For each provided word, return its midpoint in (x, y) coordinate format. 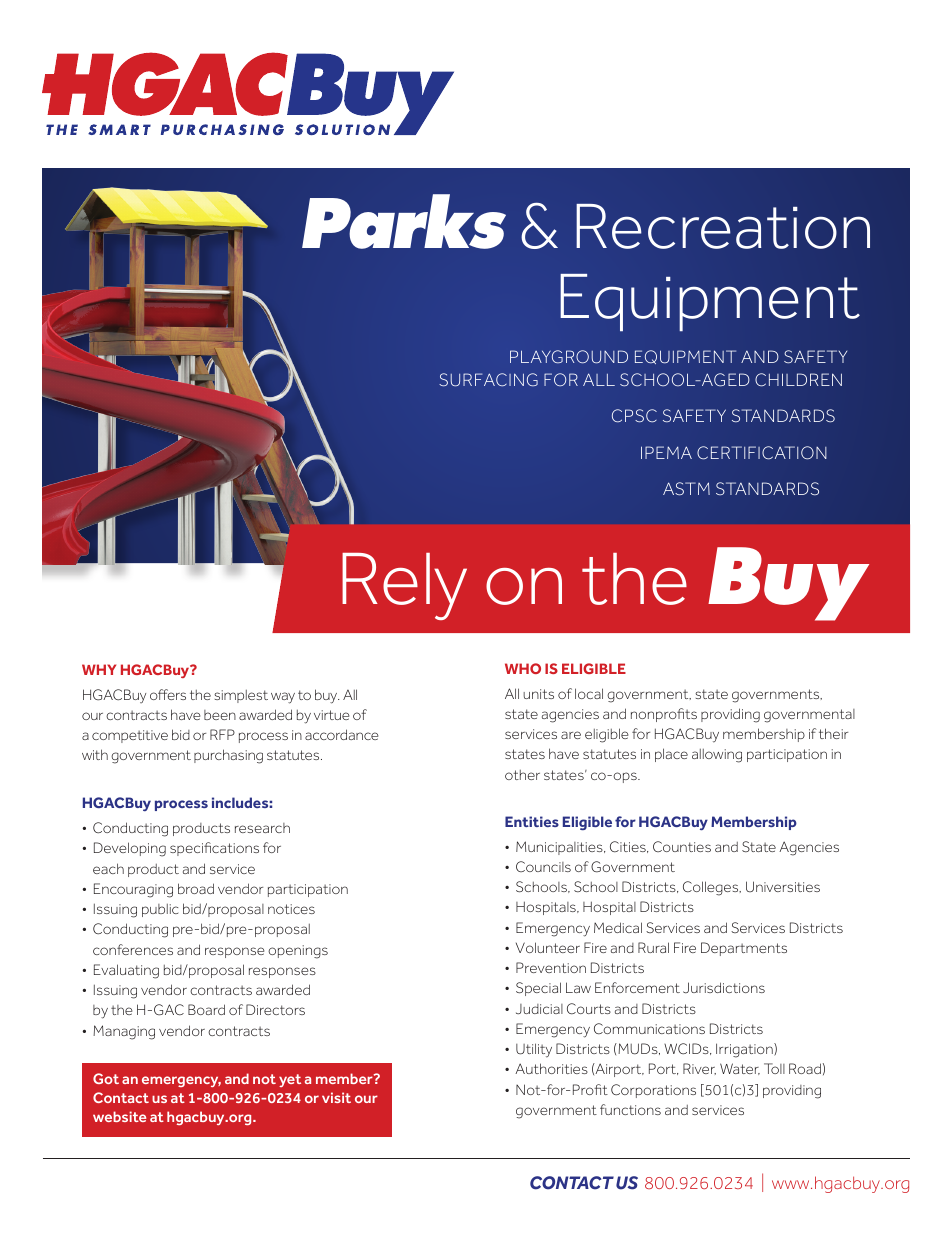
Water (740, 1069)
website (119, 1116)
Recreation (723, 226)
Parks (404, 221)
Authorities (551, 1068)
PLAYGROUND (569, 356)
